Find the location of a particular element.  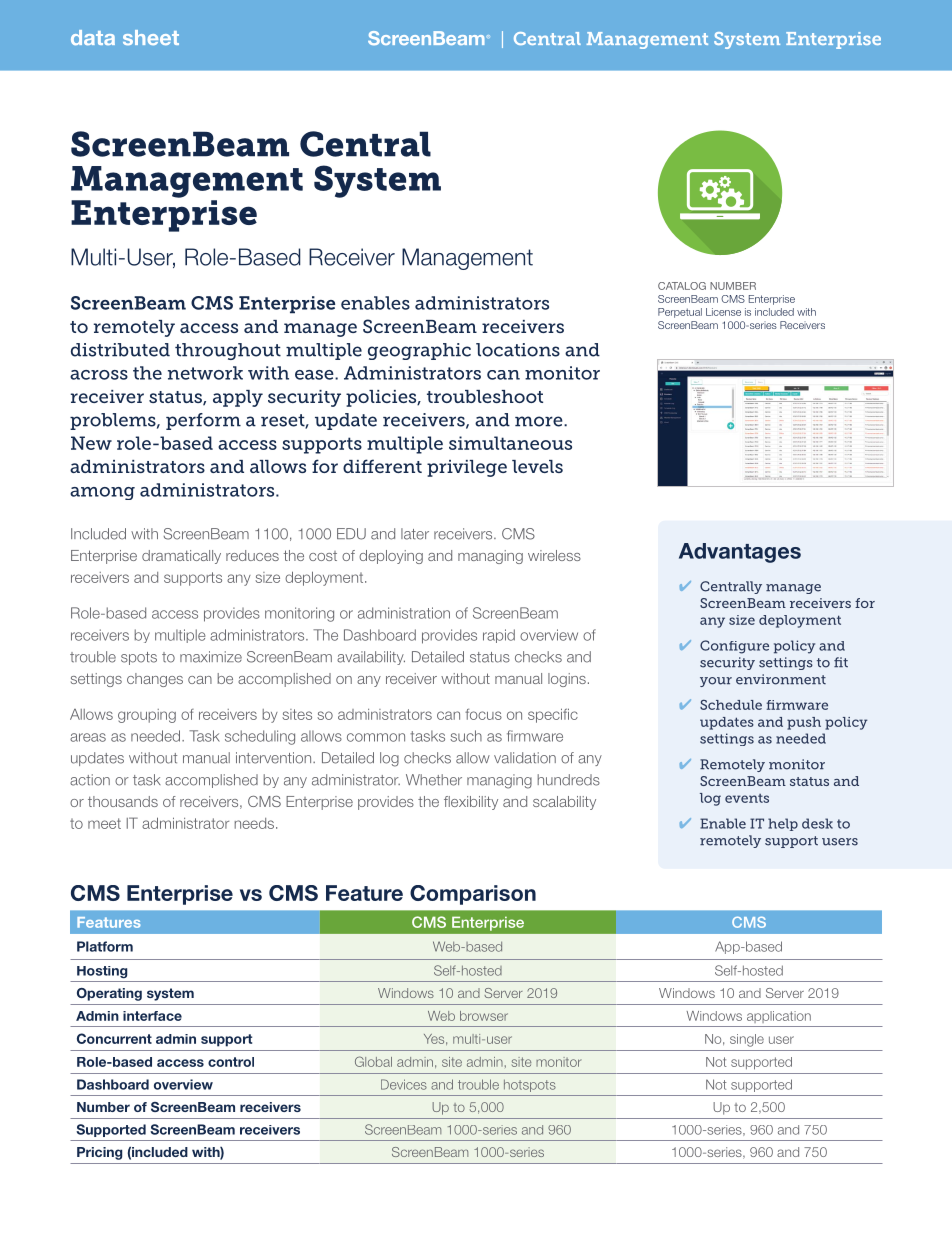

focus is located at coordinates (483, 714).
